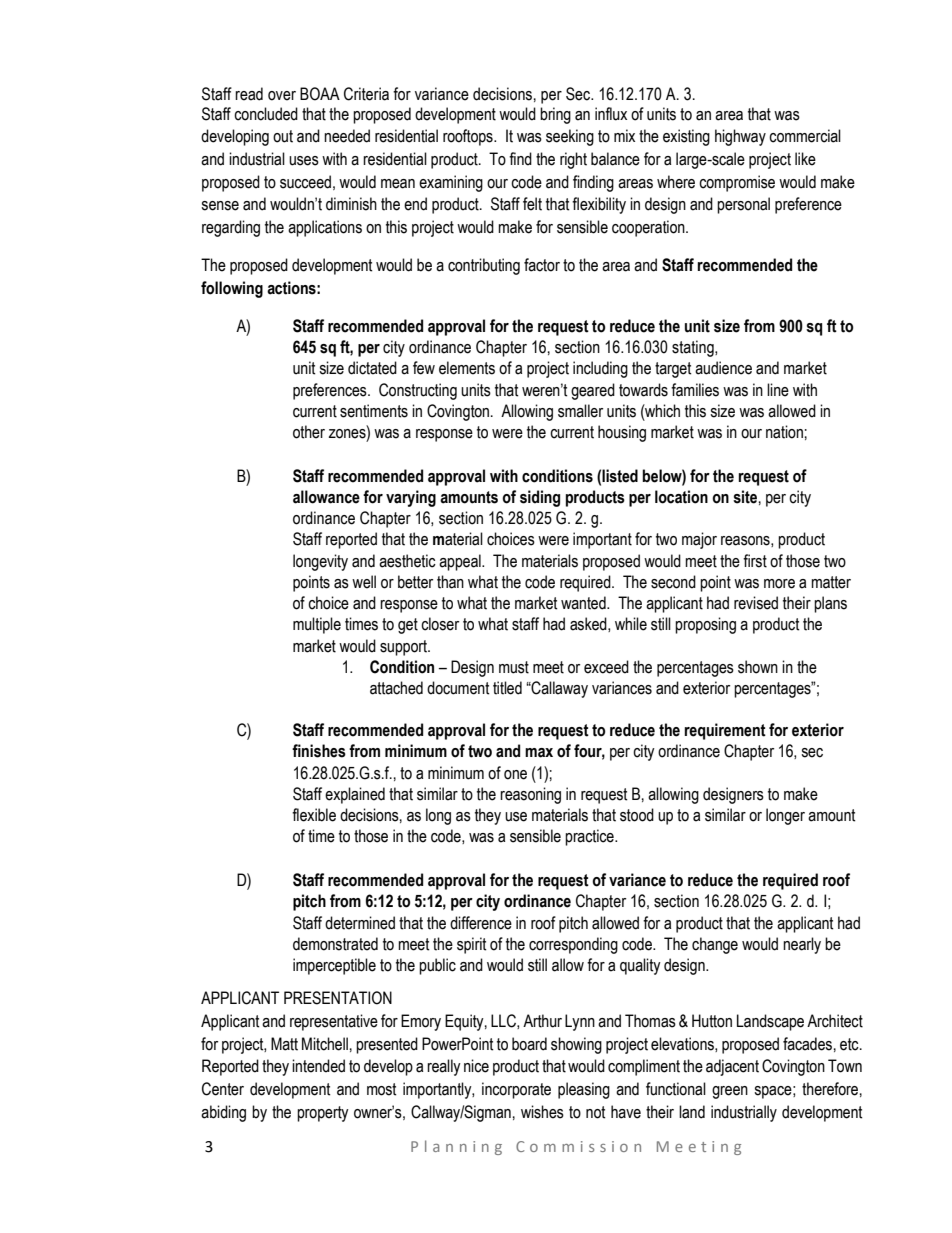  I want to click on green, so click(730, 1092).
